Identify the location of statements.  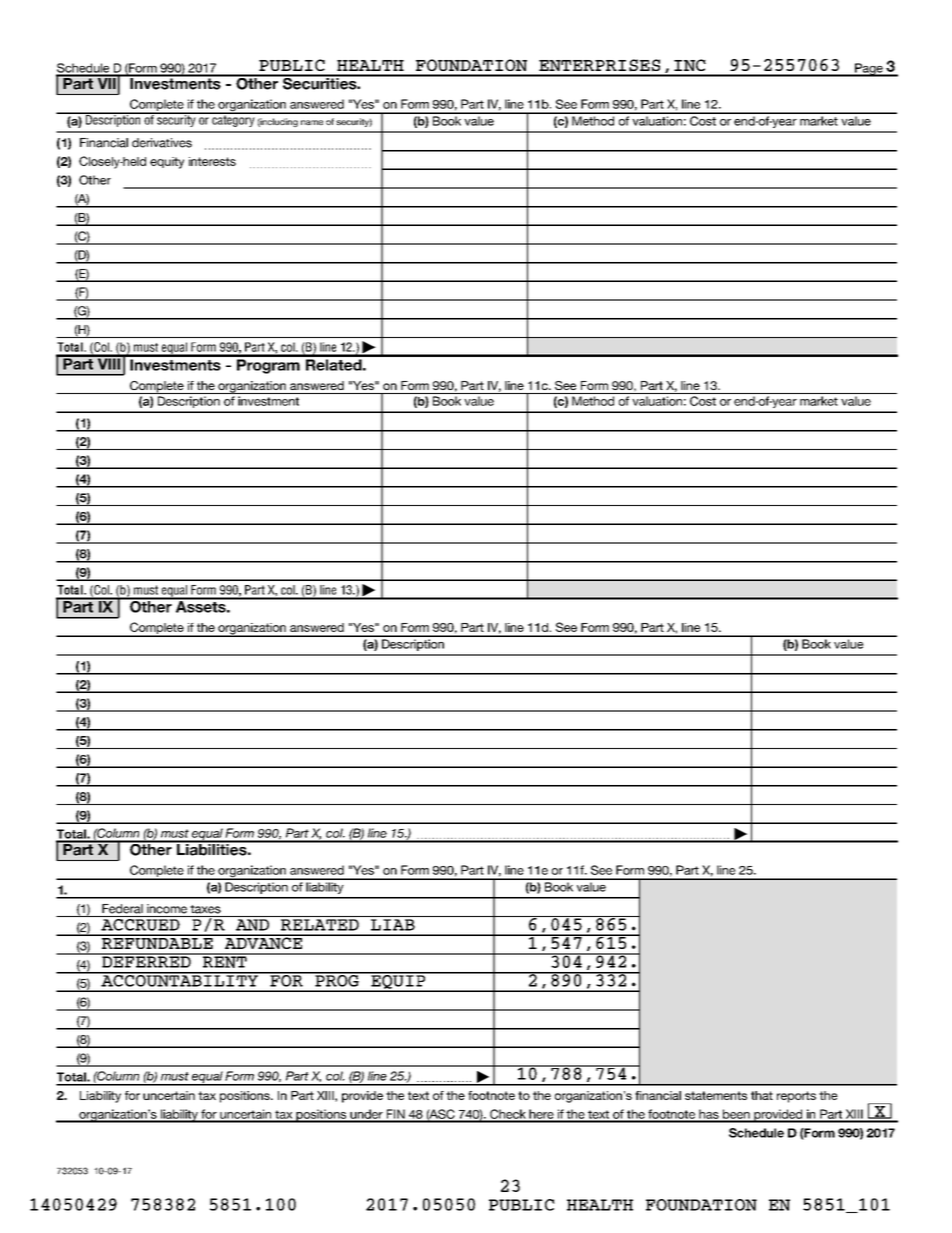
(716, 1095).
